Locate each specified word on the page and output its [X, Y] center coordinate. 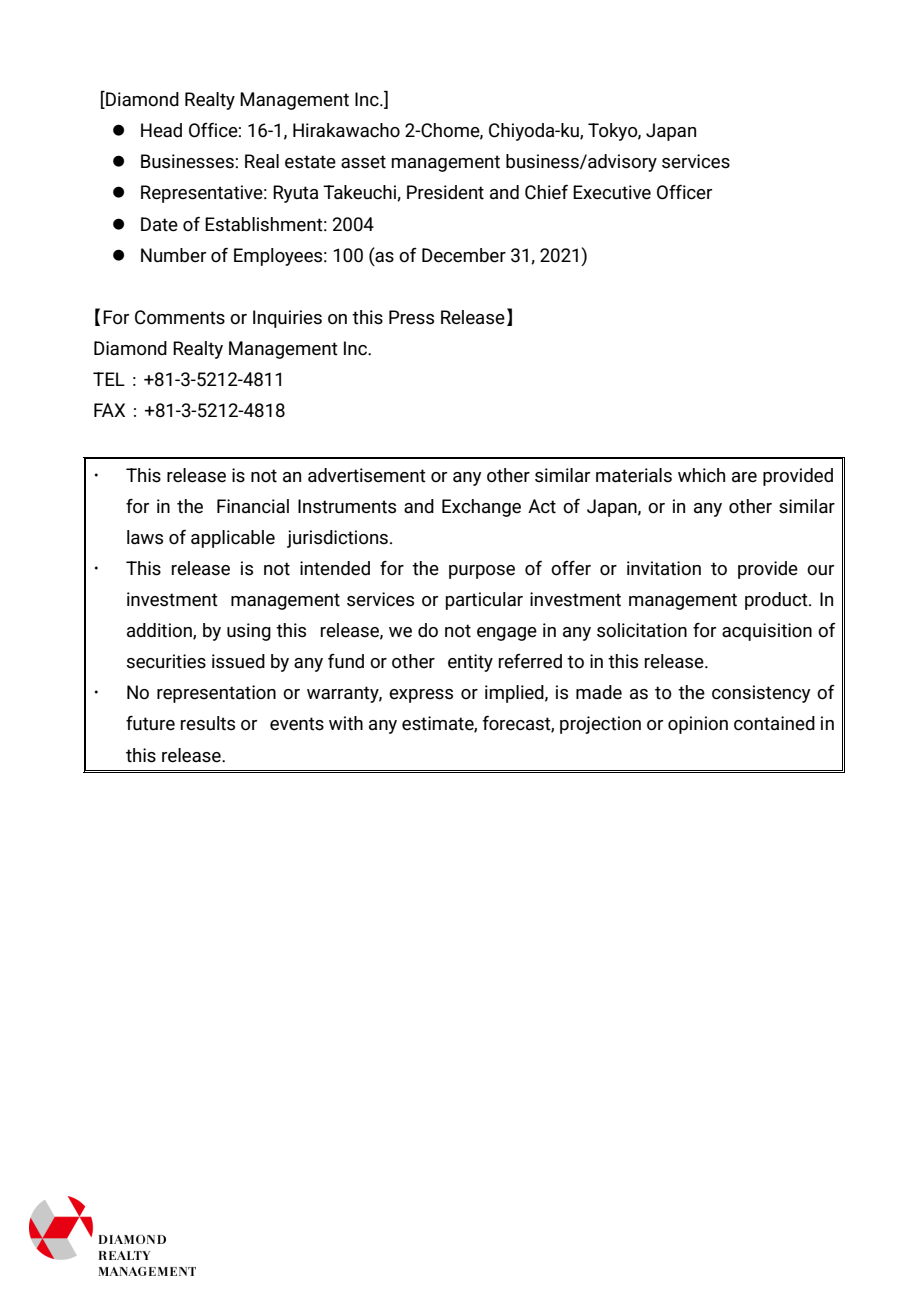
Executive [612, 192]
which [701, 475]
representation [216, 694]
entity [470, 663]
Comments [180, 317]
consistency [761, 694]
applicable [233, 539]
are [744, 477]
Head [161, 130]
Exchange [481, 508]
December [464, 255]
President [445, 192]
